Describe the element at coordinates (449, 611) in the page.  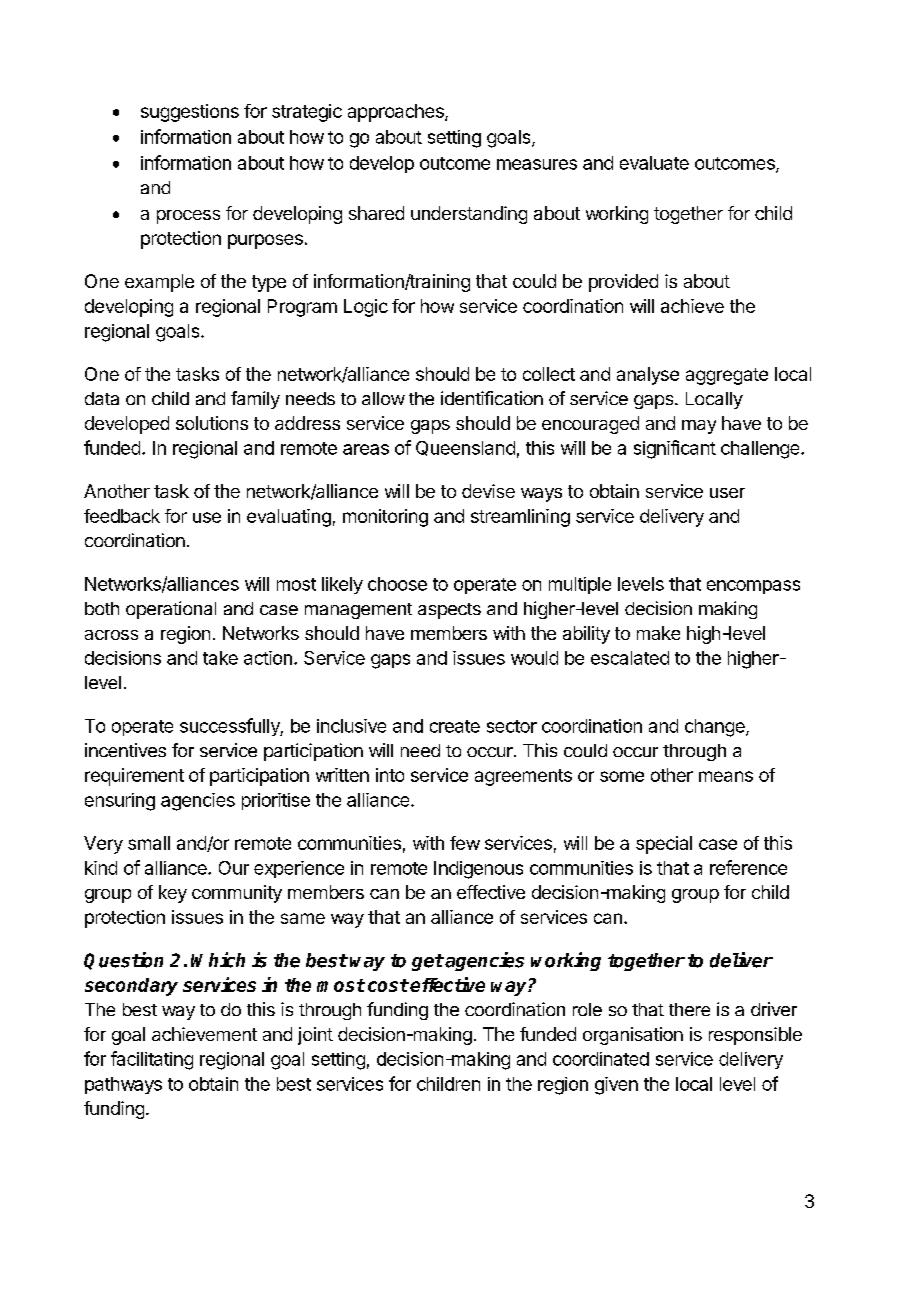
I see `aspects` at that location.
